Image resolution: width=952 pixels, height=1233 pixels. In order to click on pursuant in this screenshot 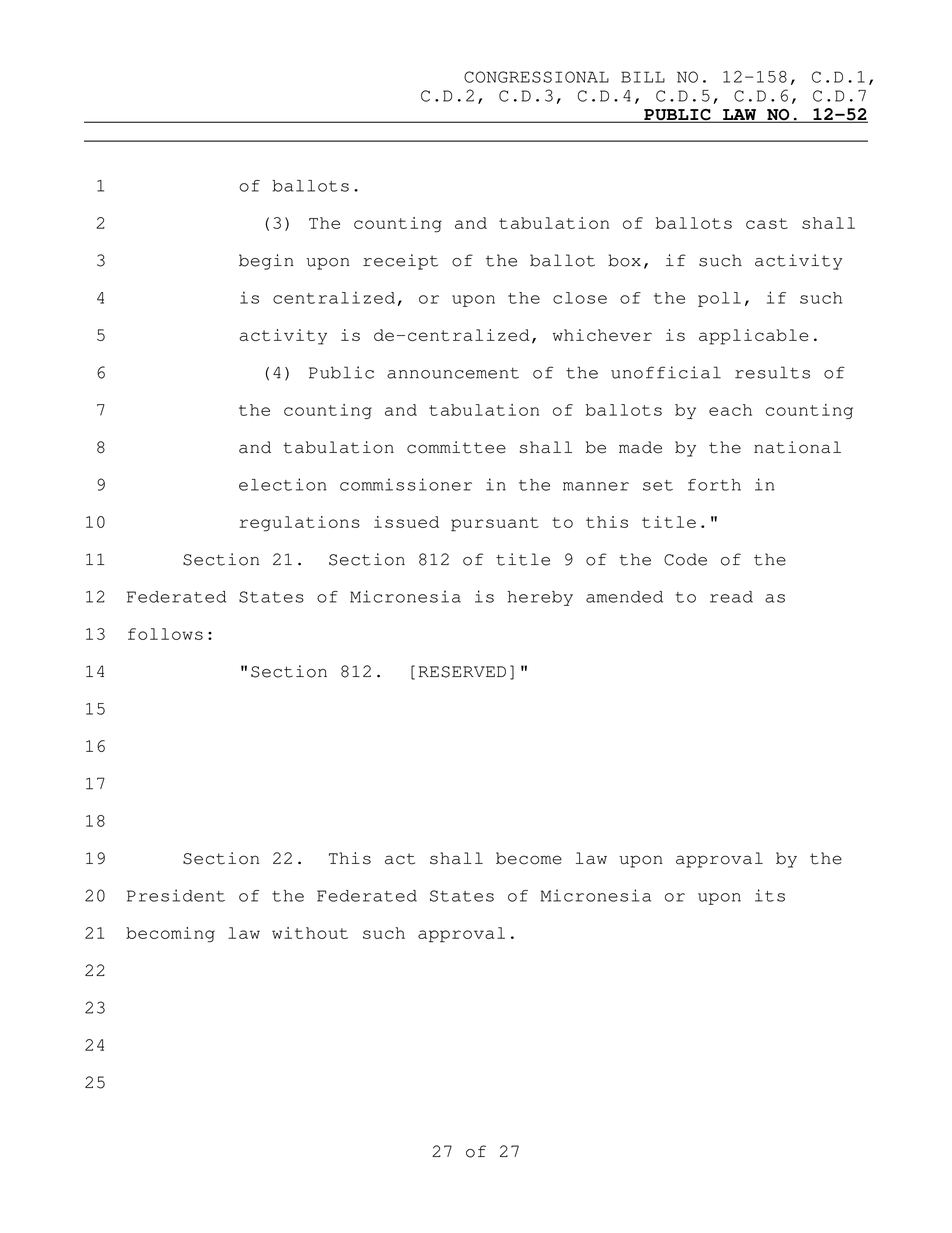, I will do `click(495, 524)`.
